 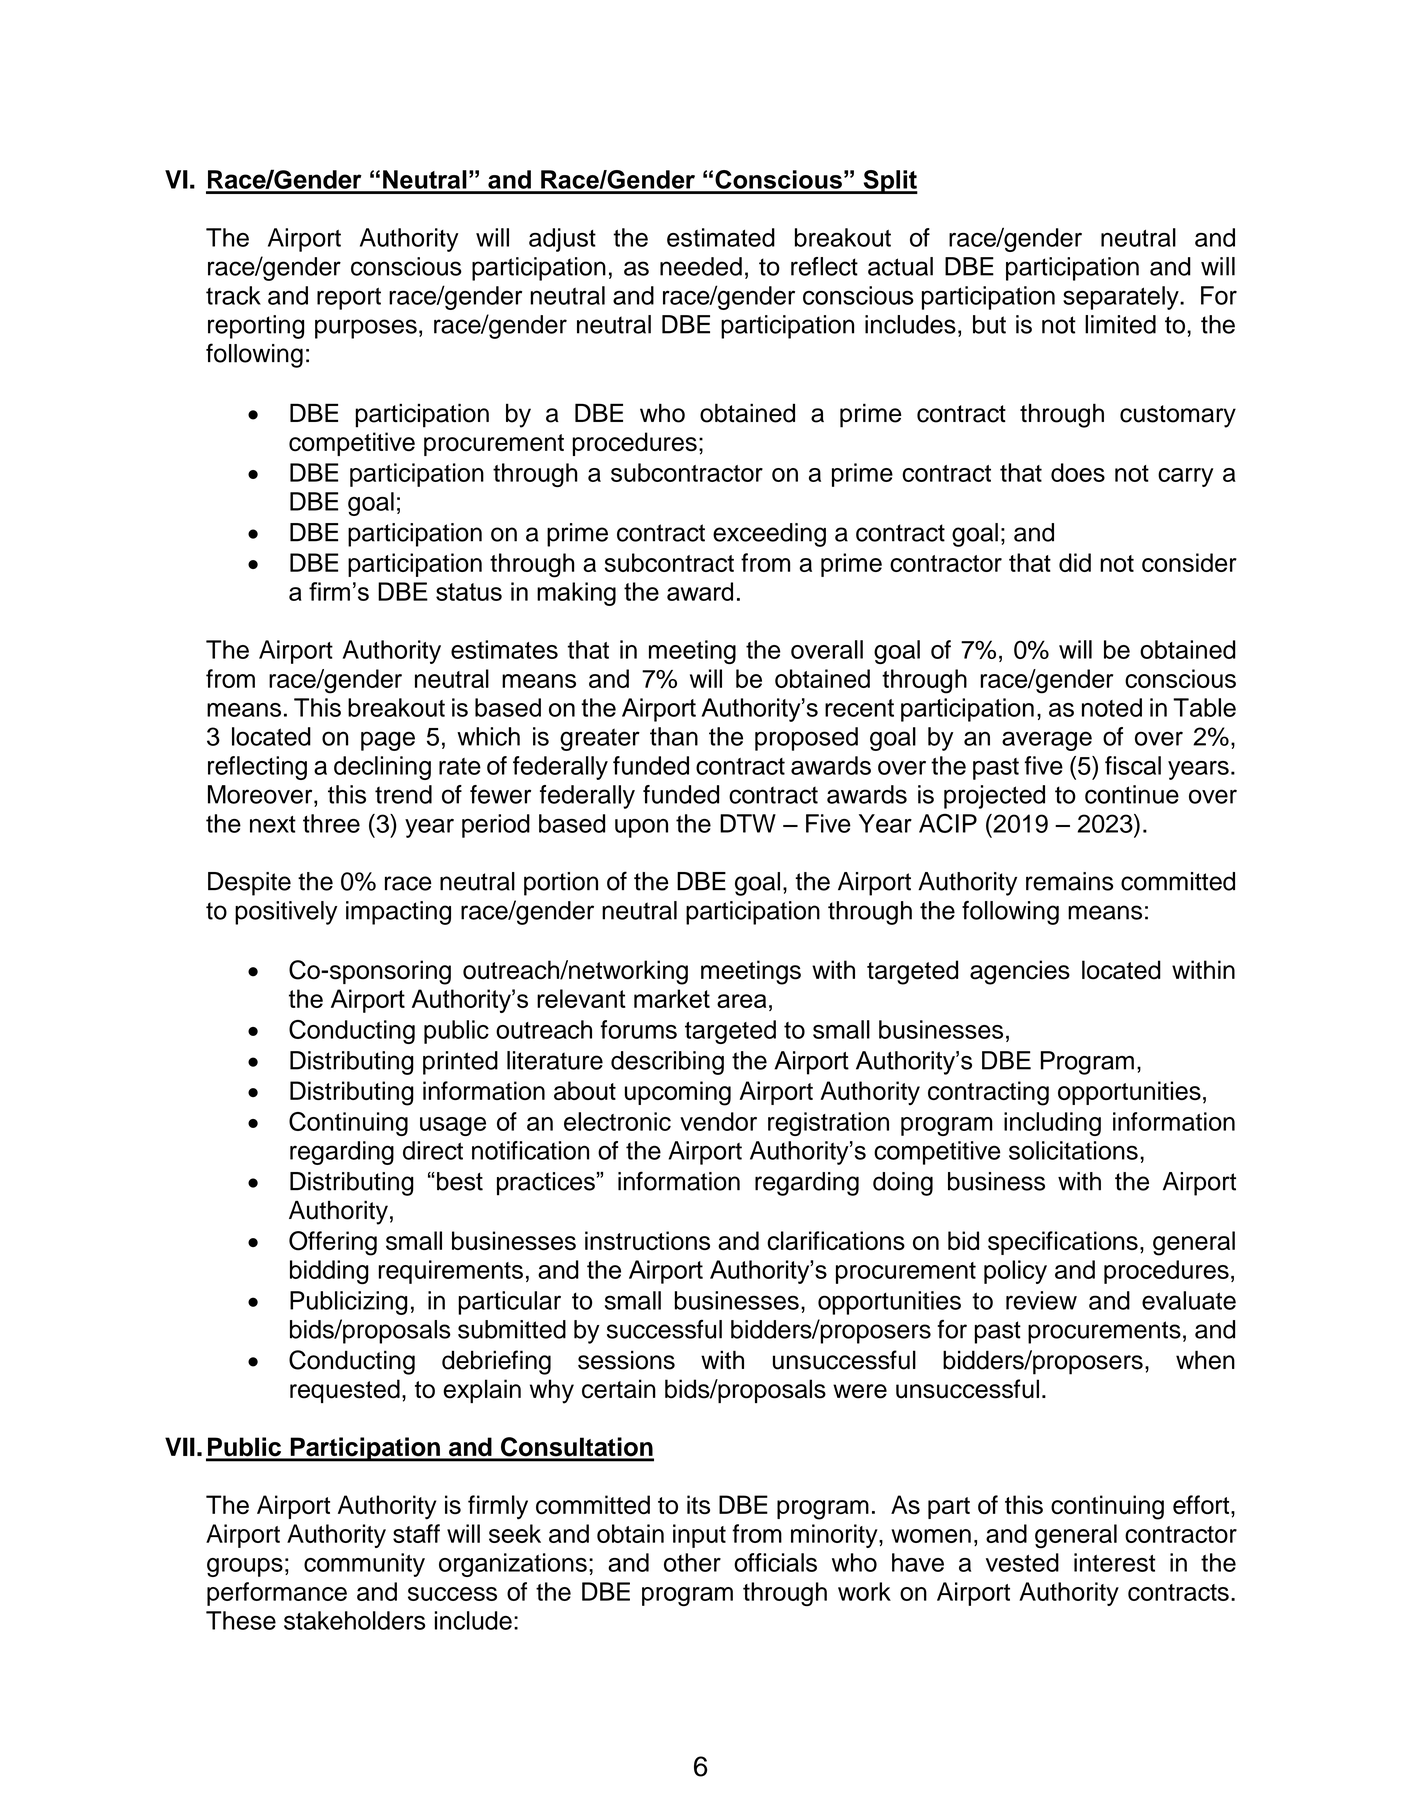 I want to click on other, so click(x=692, y=1562).
